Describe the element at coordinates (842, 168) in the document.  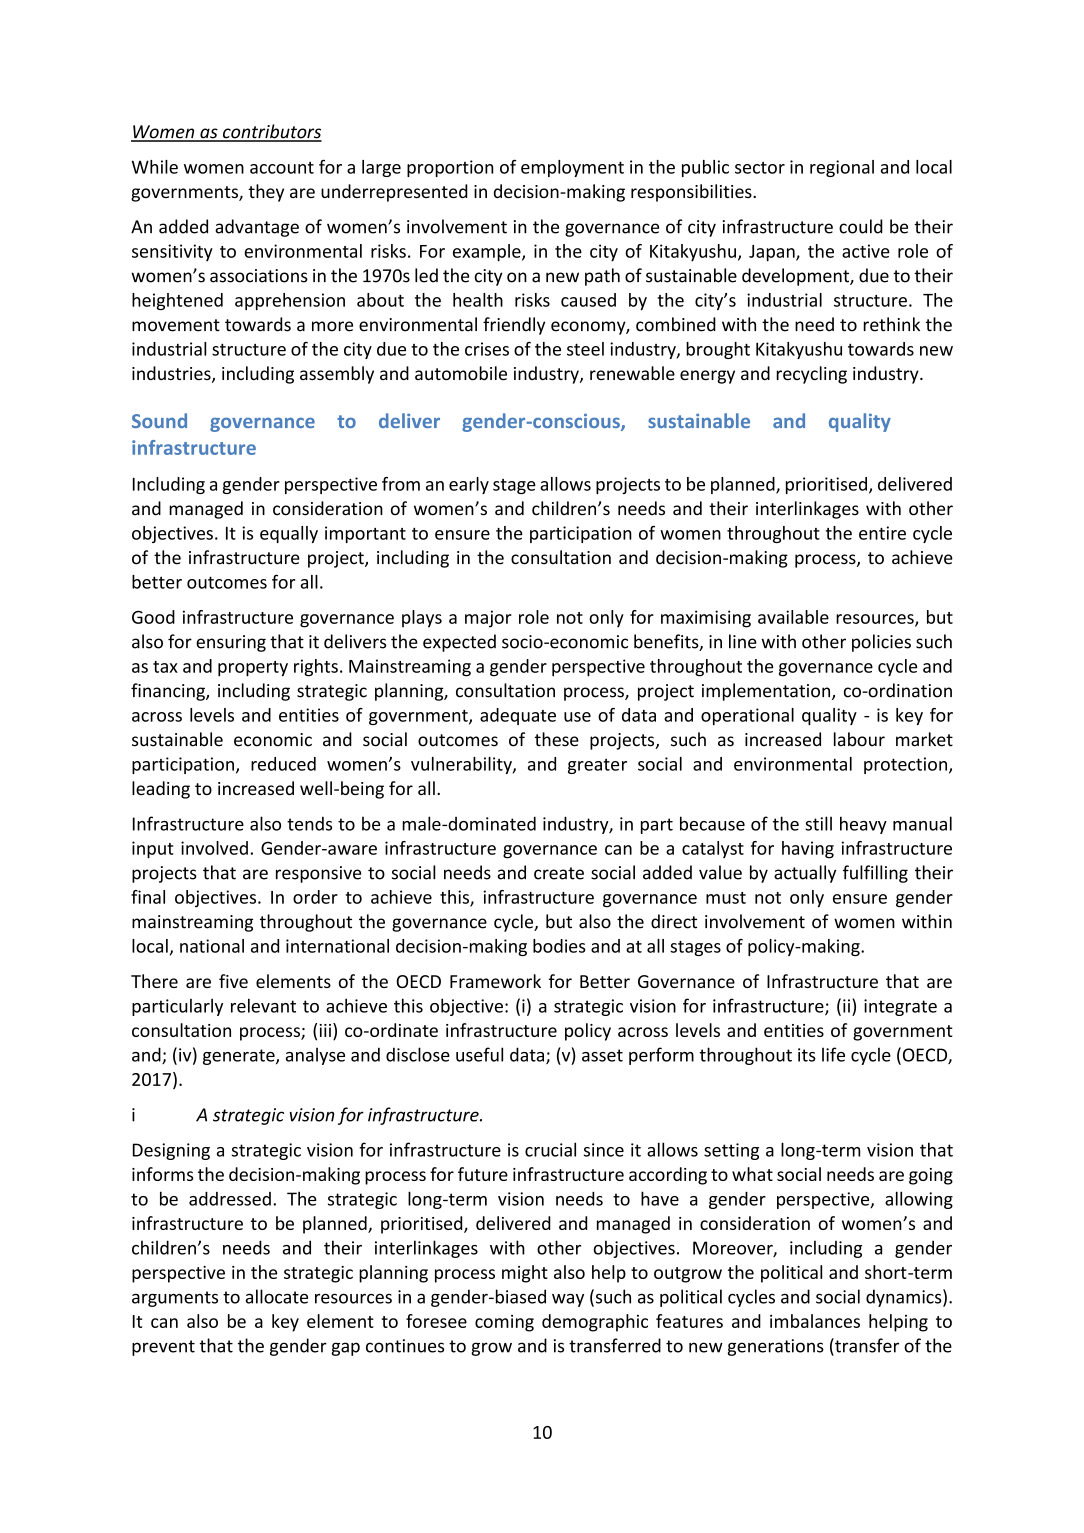
I see `regional` at that location.
